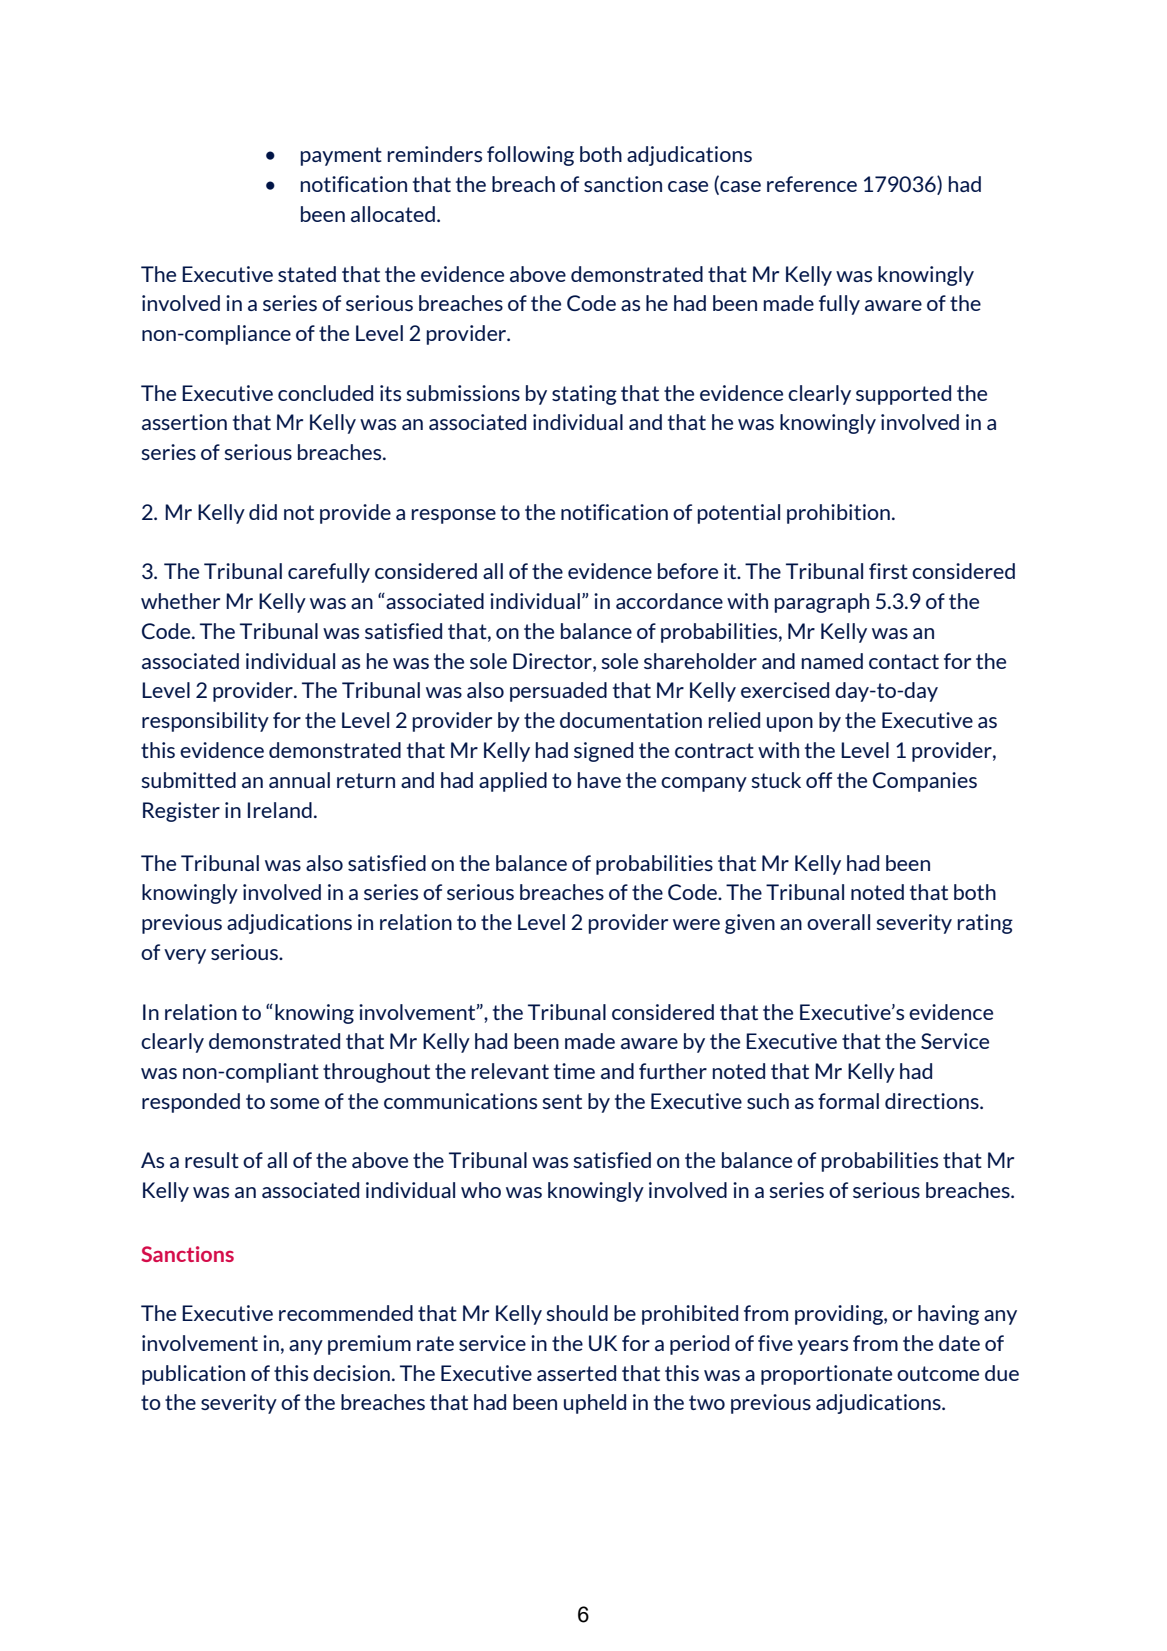 The image size is (1167, 1651). I want to click on annual, so click(299, 780).
